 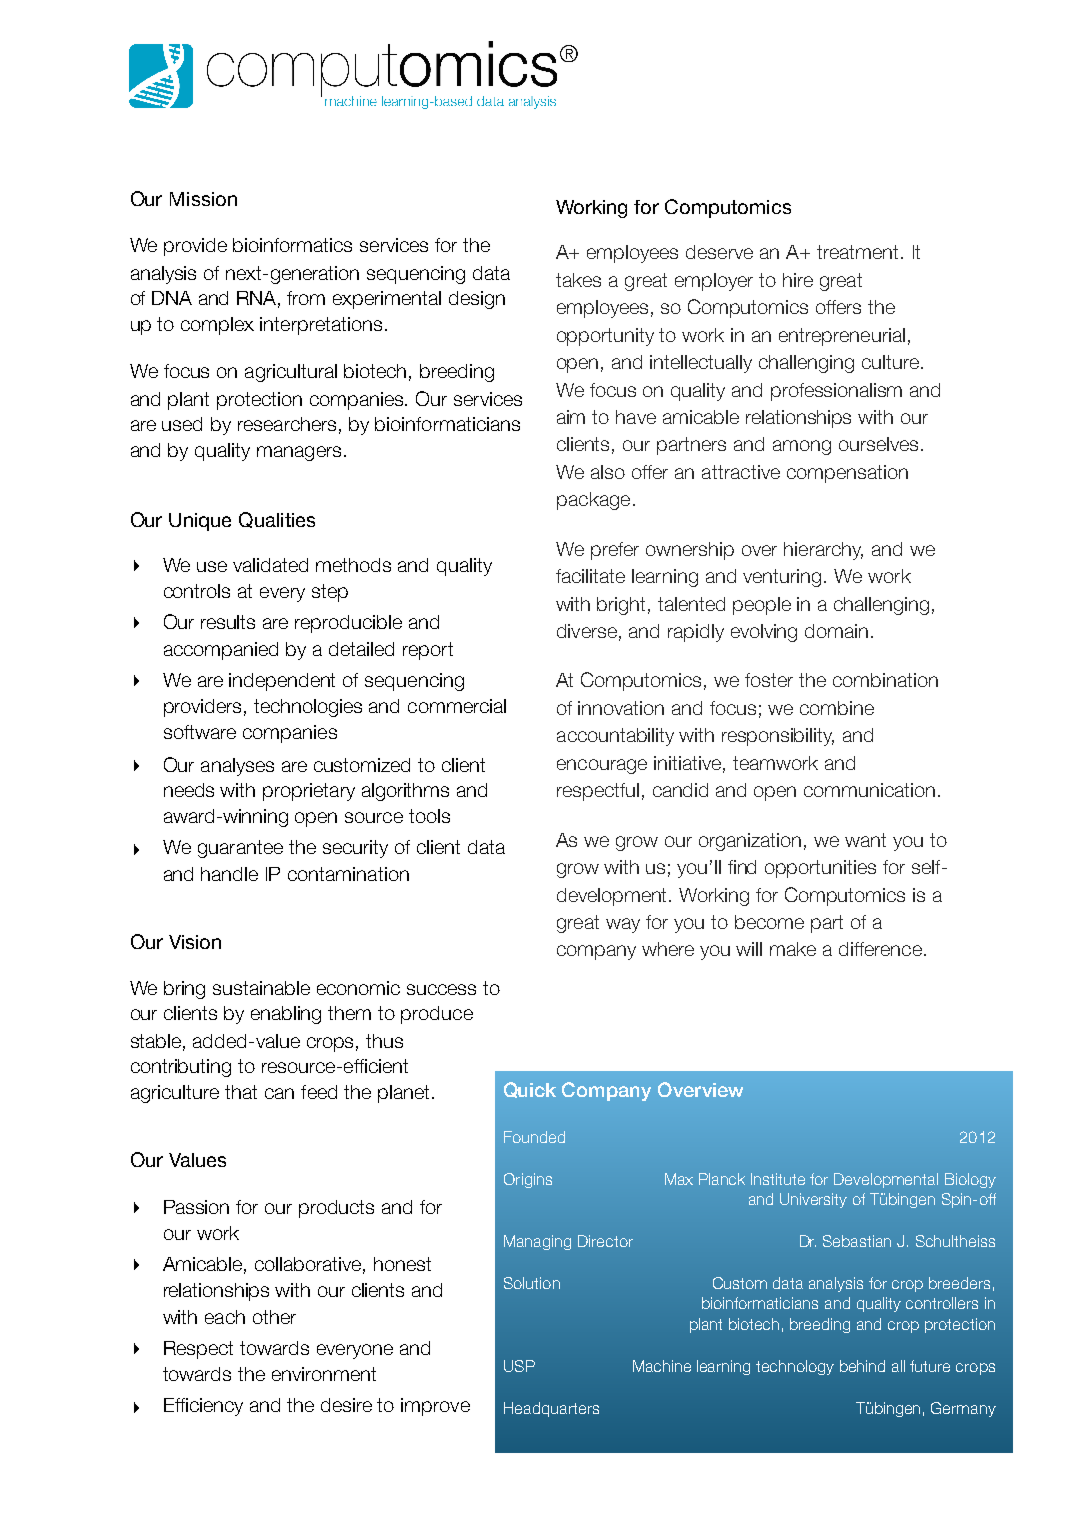 What do you see at coordinates (836, 631) in the document?
I see `domain` at bounding box center [836, 631].
